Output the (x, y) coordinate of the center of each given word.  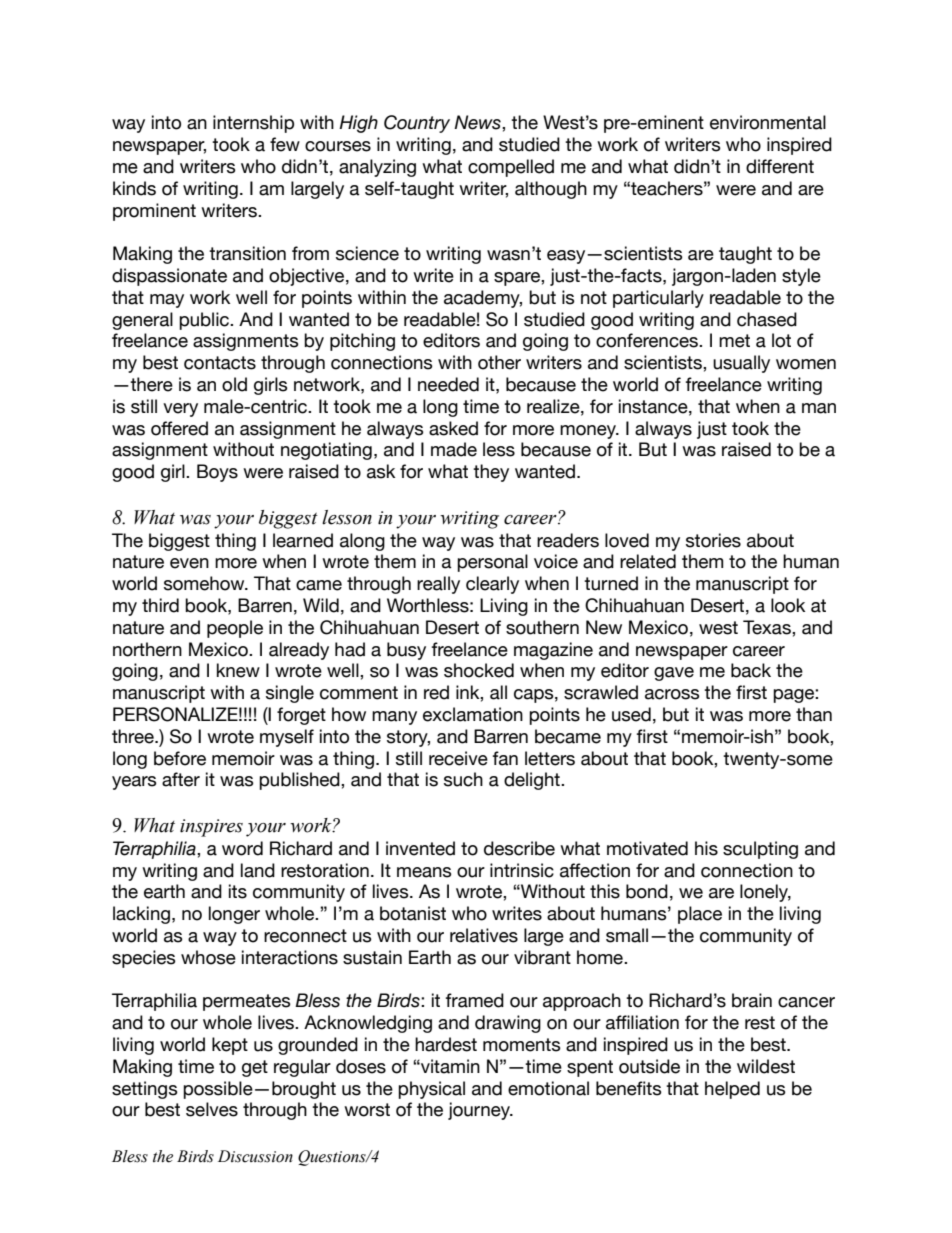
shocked (479, 670)
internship (253, 124)
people (235, 629)
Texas (768, 627)
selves (212, 1109)
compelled (511, 168)
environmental (768, 122)
